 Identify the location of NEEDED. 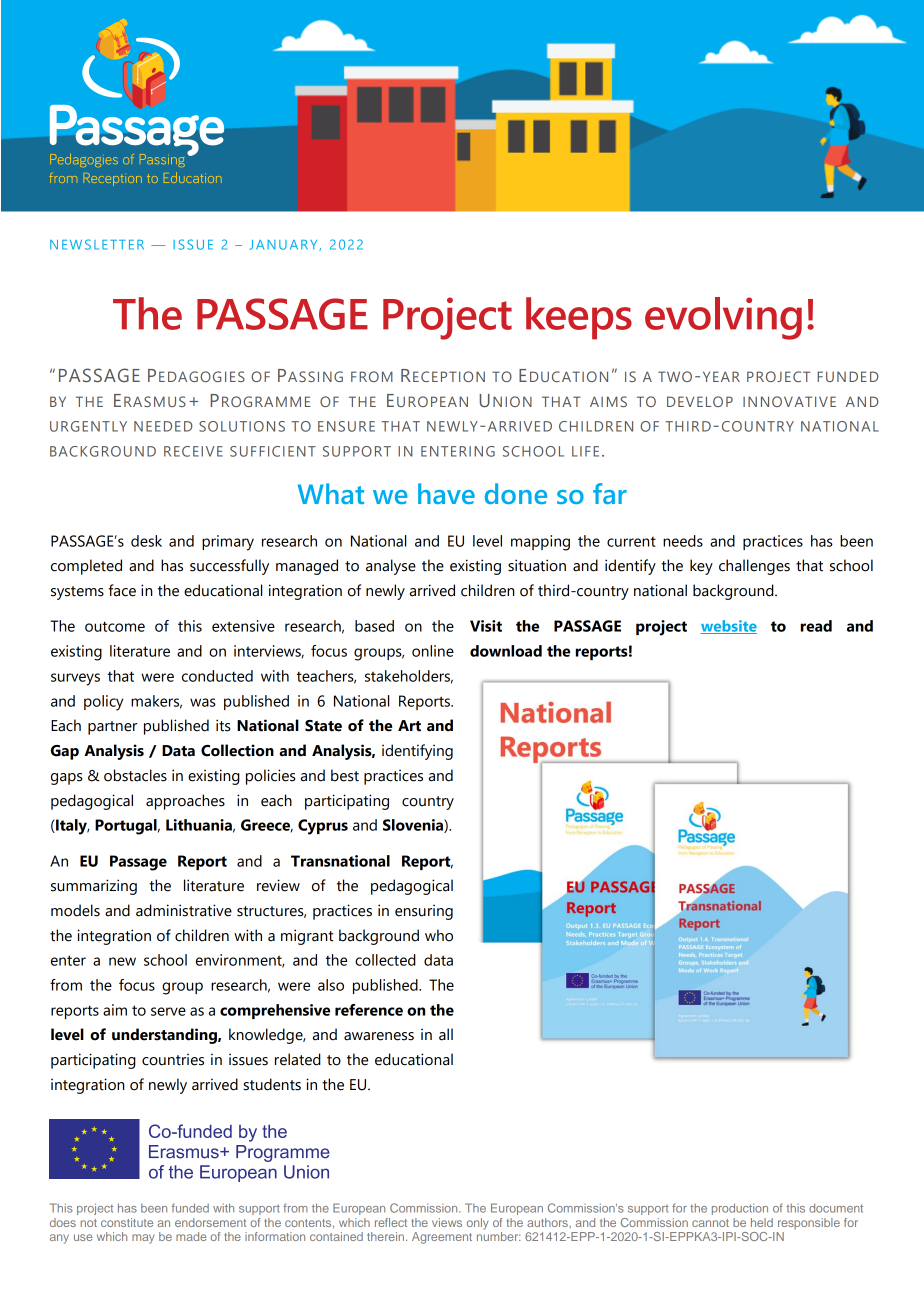
(163, 426).
